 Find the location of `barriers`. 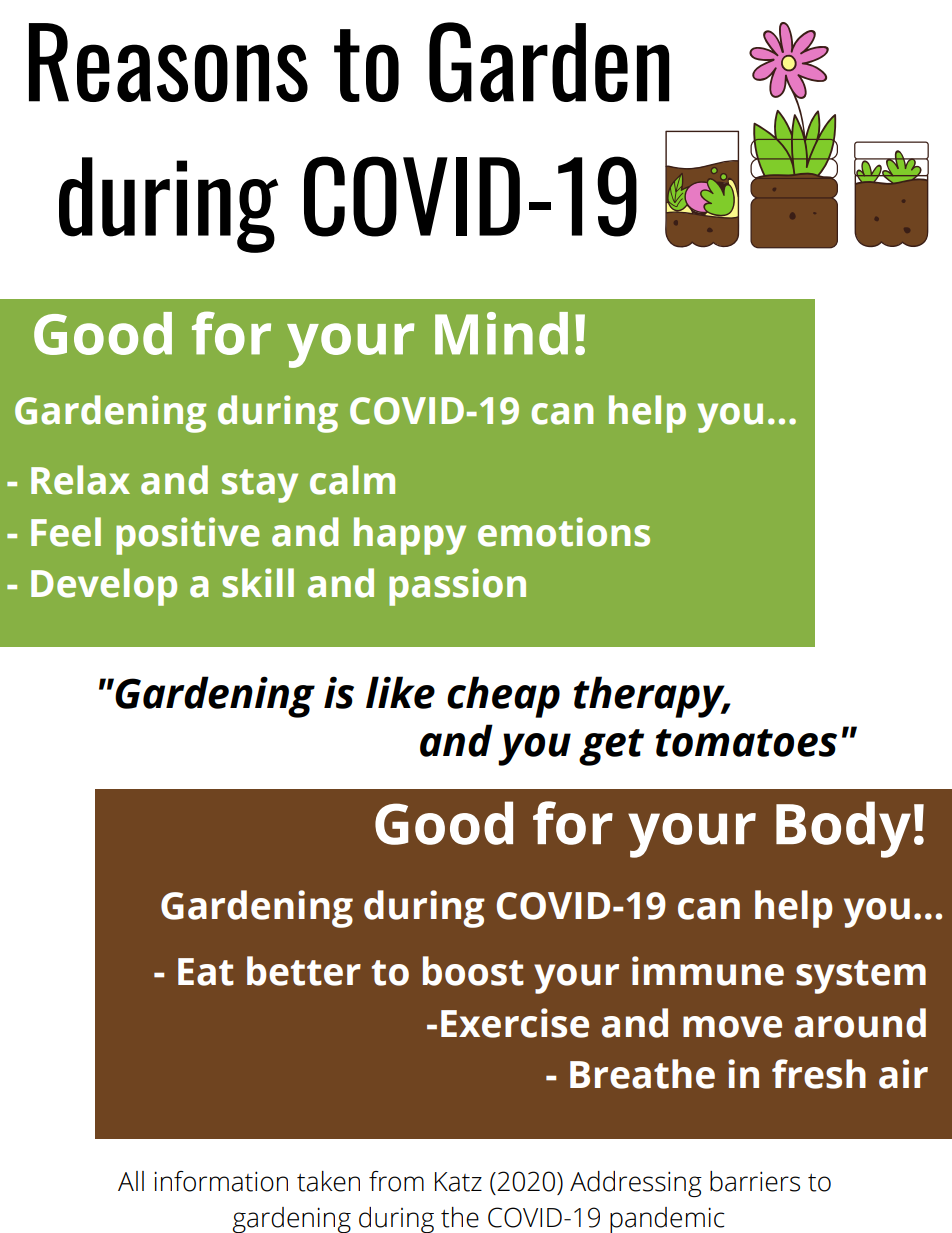

barriers is located at coordinates (755, 1181).
